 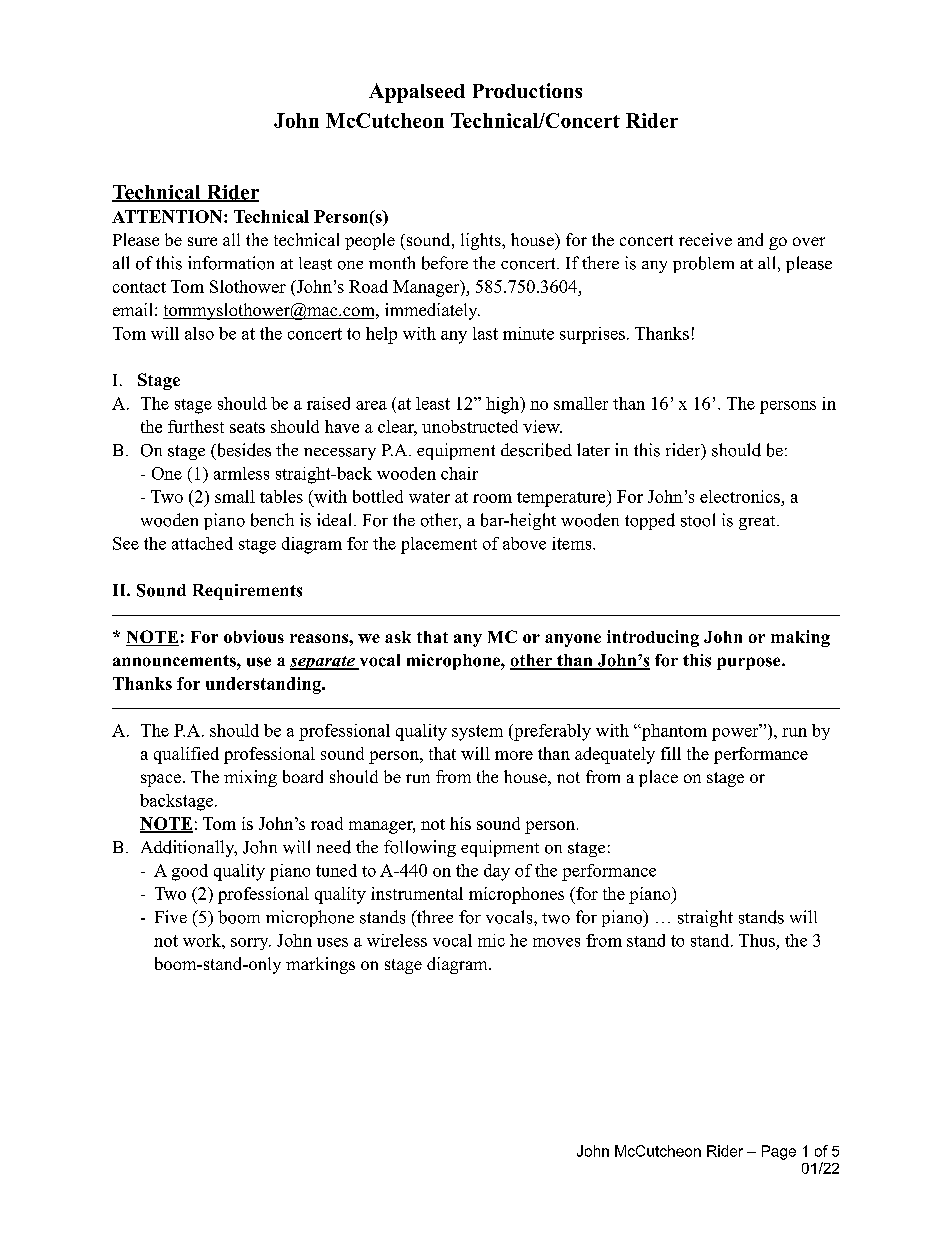 I want to click on receive, so click(x=705, y=239).
